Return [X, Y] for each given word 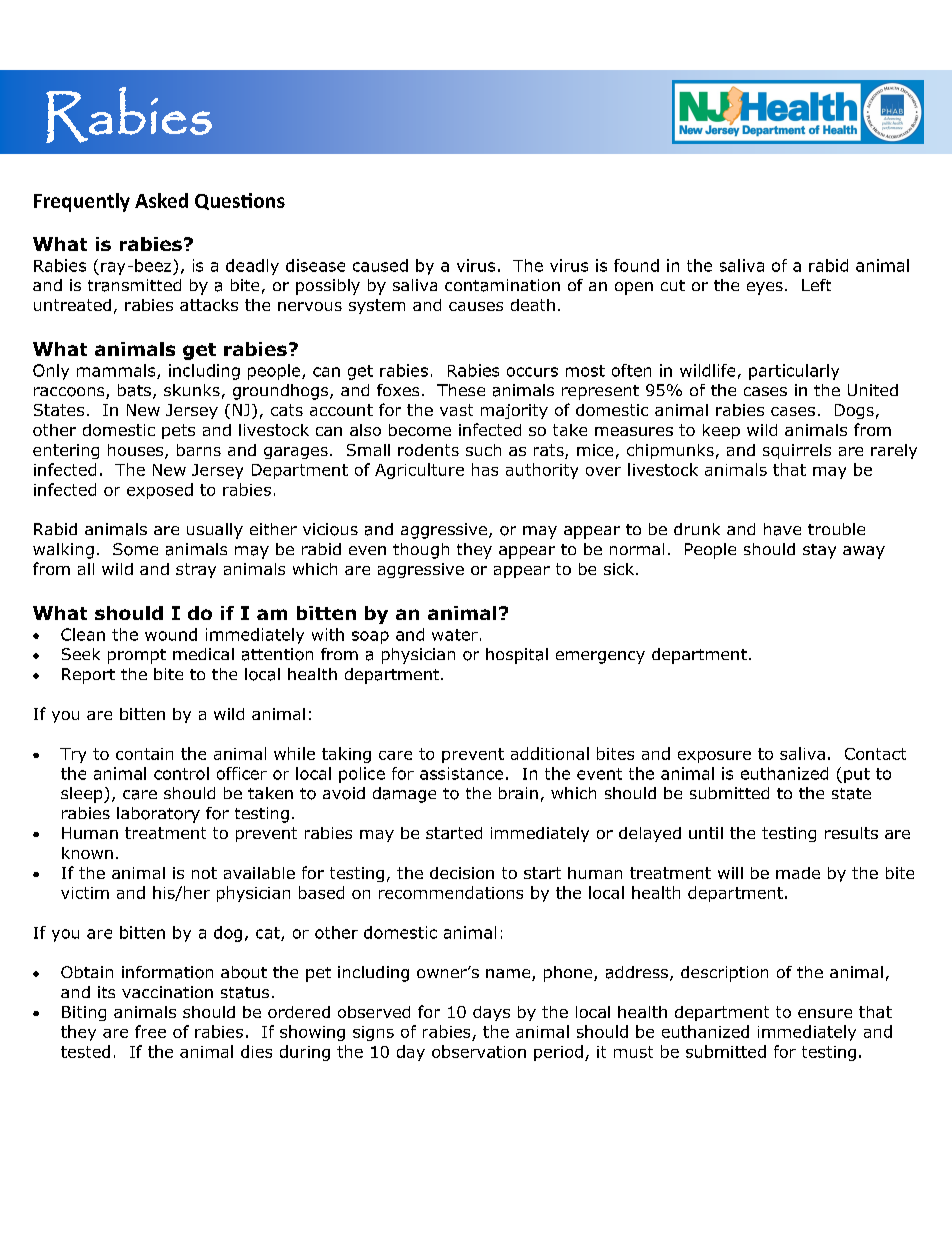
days [491, 1013]
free [150, 1031]
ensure [825, 1013]
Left [816, 285]
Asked [161, 200]
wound [171, 634]
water [455, 635]
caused [380, 265]
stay [819, 551]
